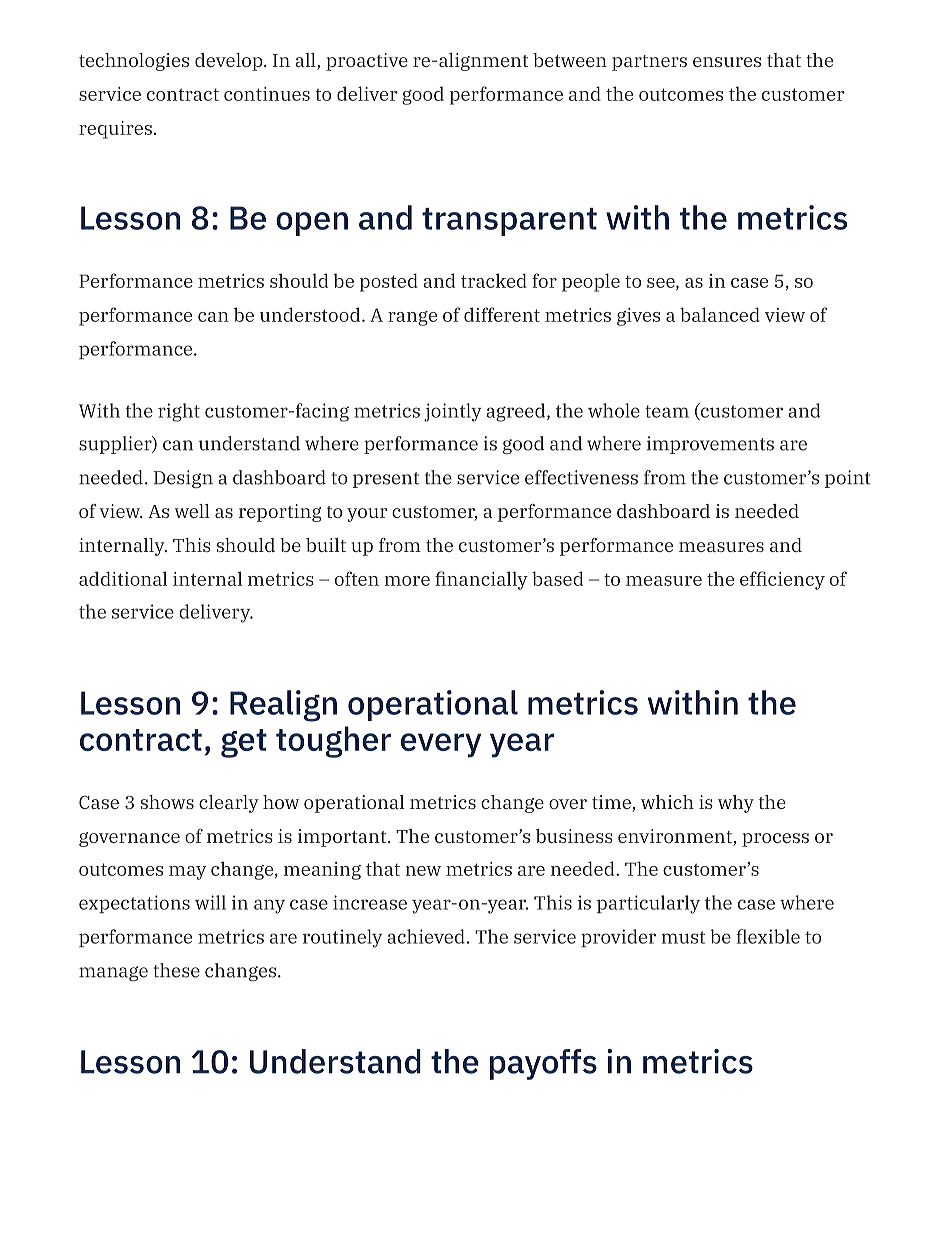  I want to click on ensures, so click(727, 62).
